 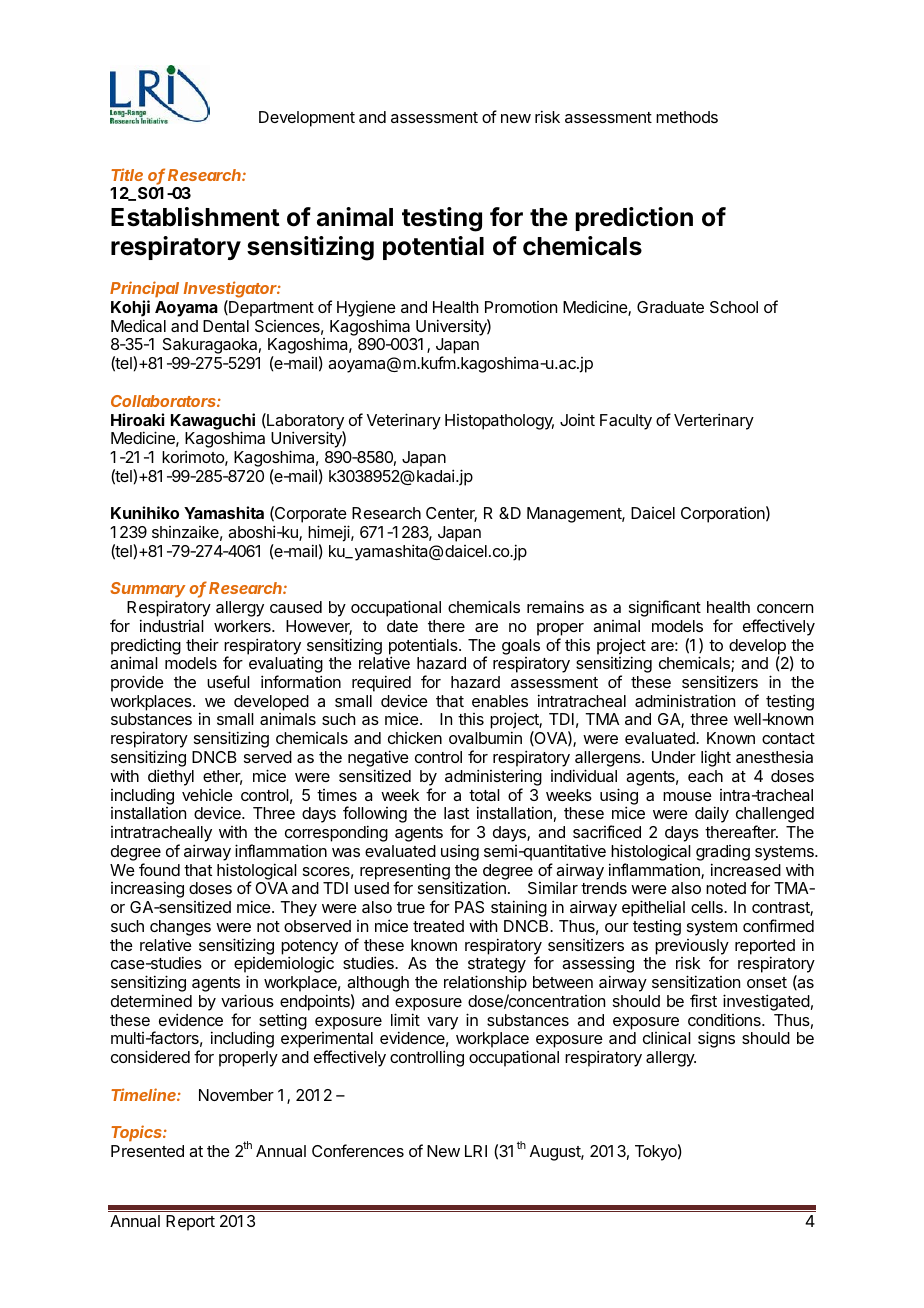 I want to click on ovalbumin, so click(x=485, y=737).
